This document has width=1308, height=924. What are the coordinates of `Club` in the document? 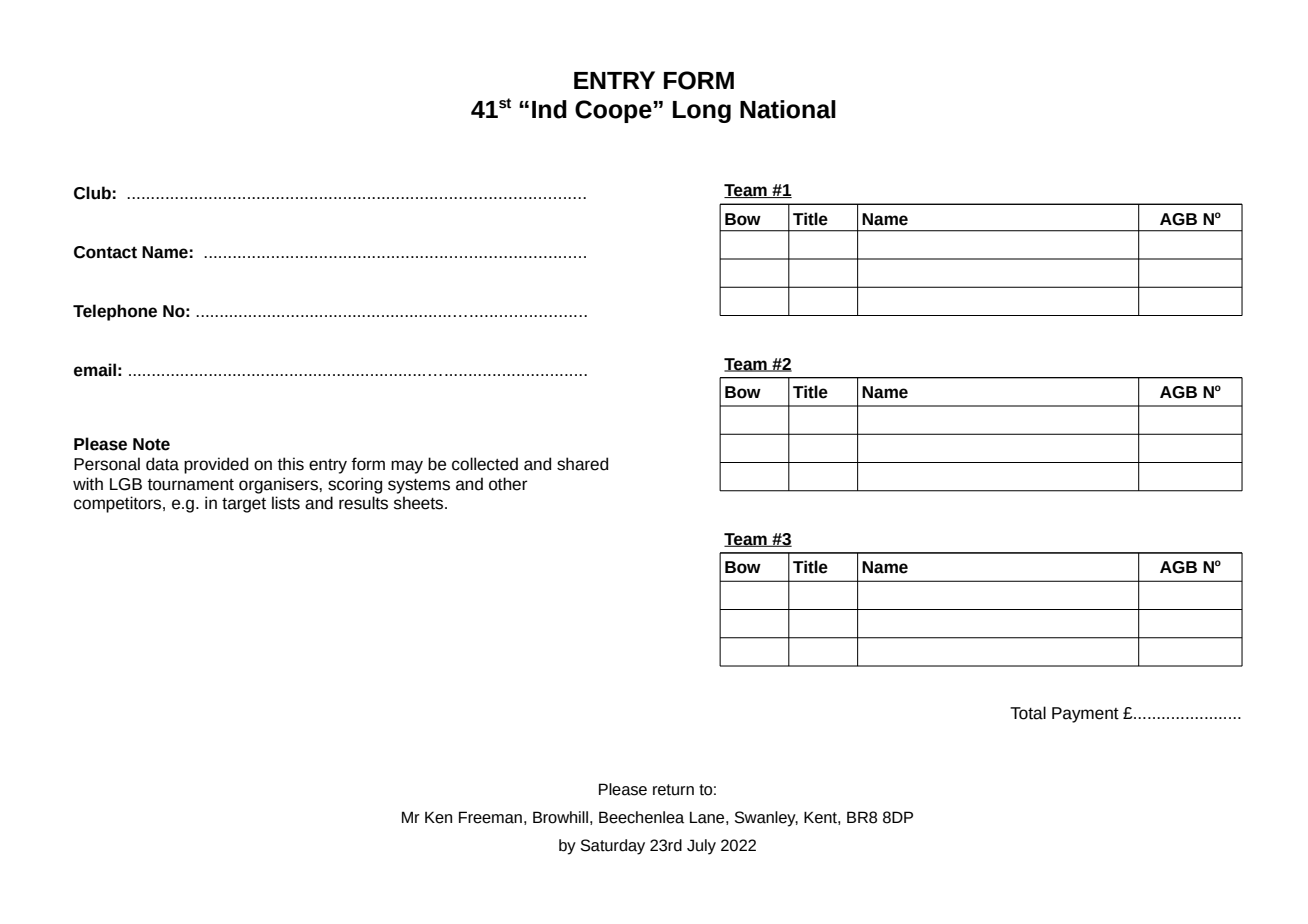 It's located at (92, 193).
